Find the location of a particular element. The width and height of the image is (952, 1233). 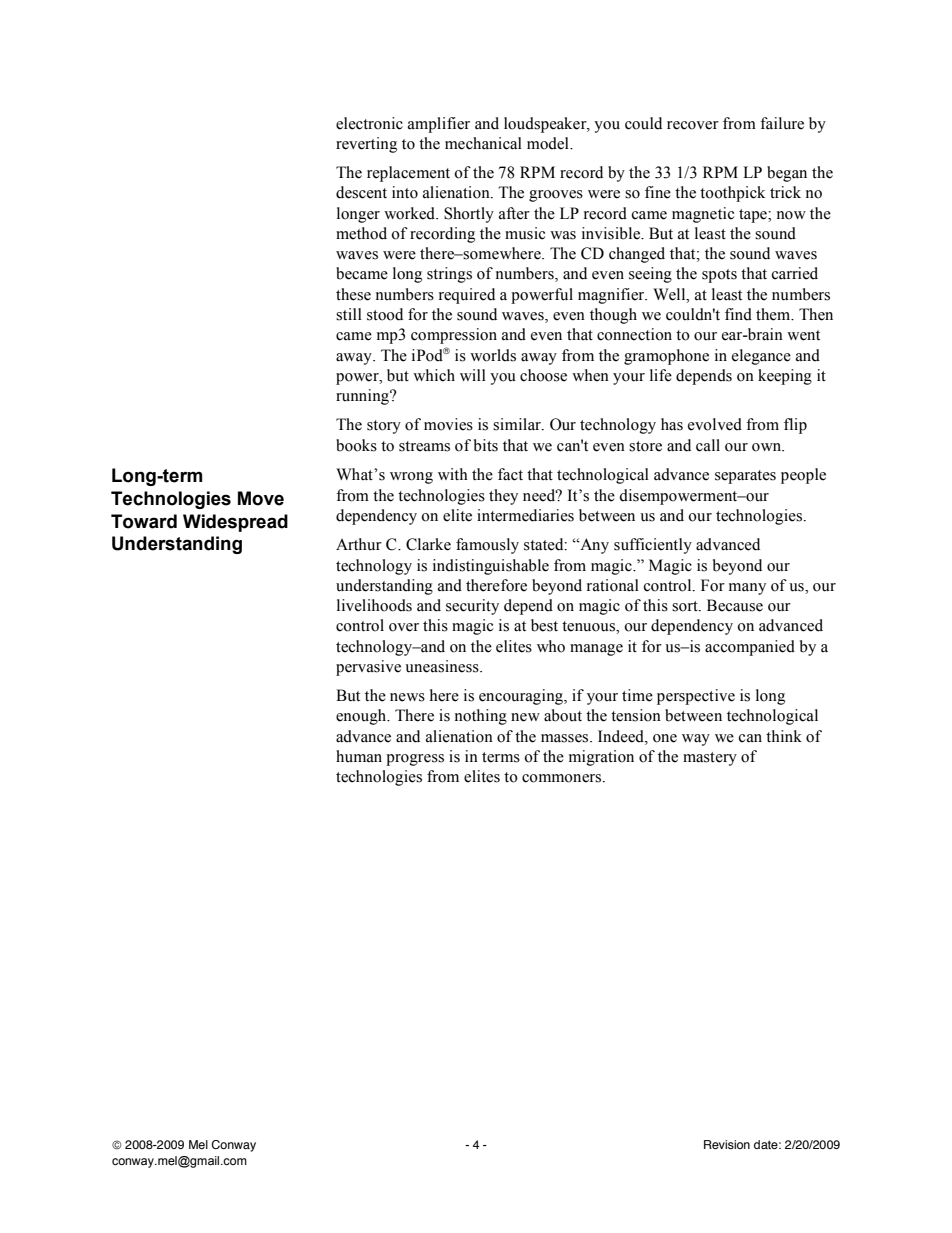

will is located at coordinates (473, 375).
